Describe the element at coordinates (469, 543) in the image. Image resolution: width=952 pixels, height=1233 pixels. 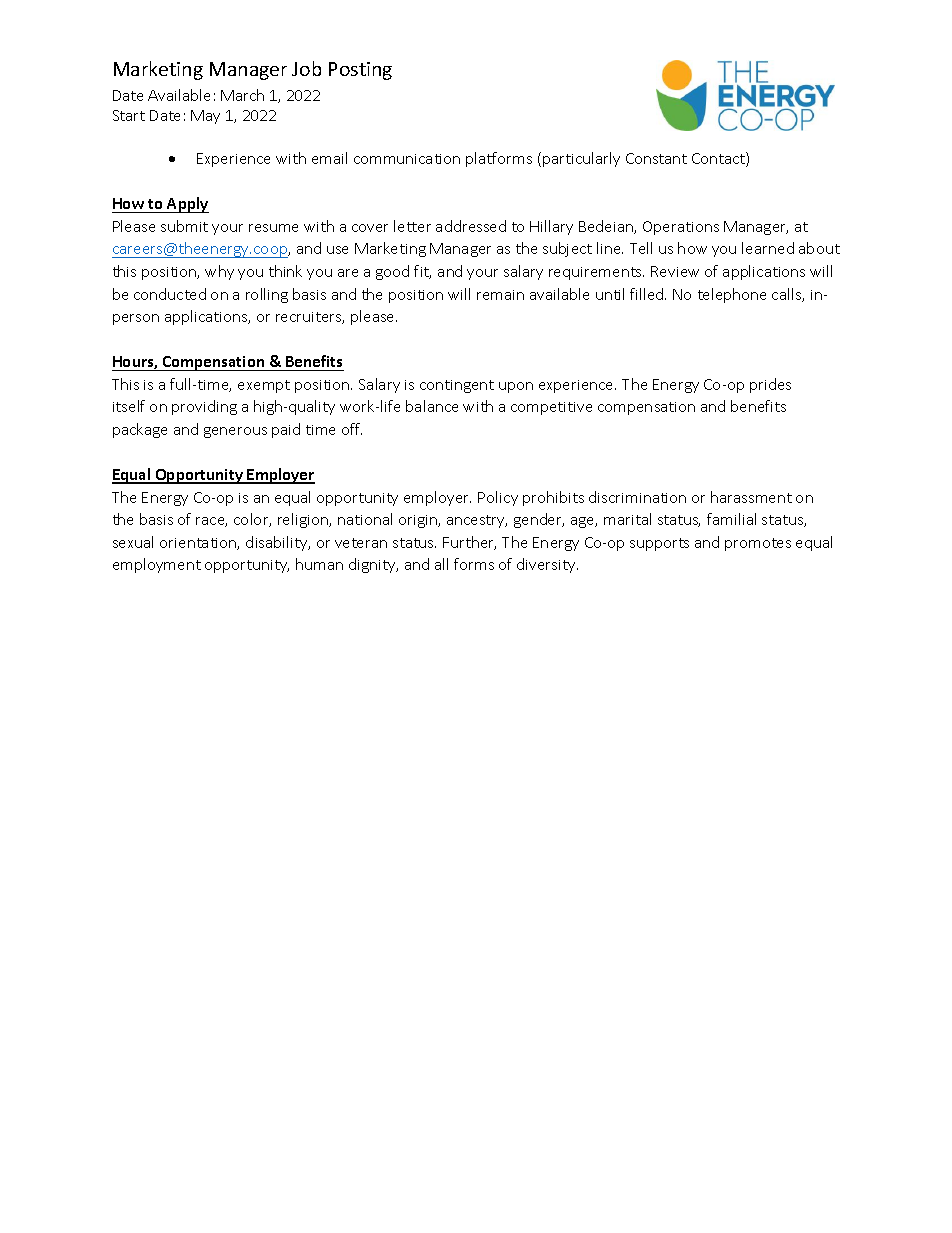
I see `Further` at that location.
